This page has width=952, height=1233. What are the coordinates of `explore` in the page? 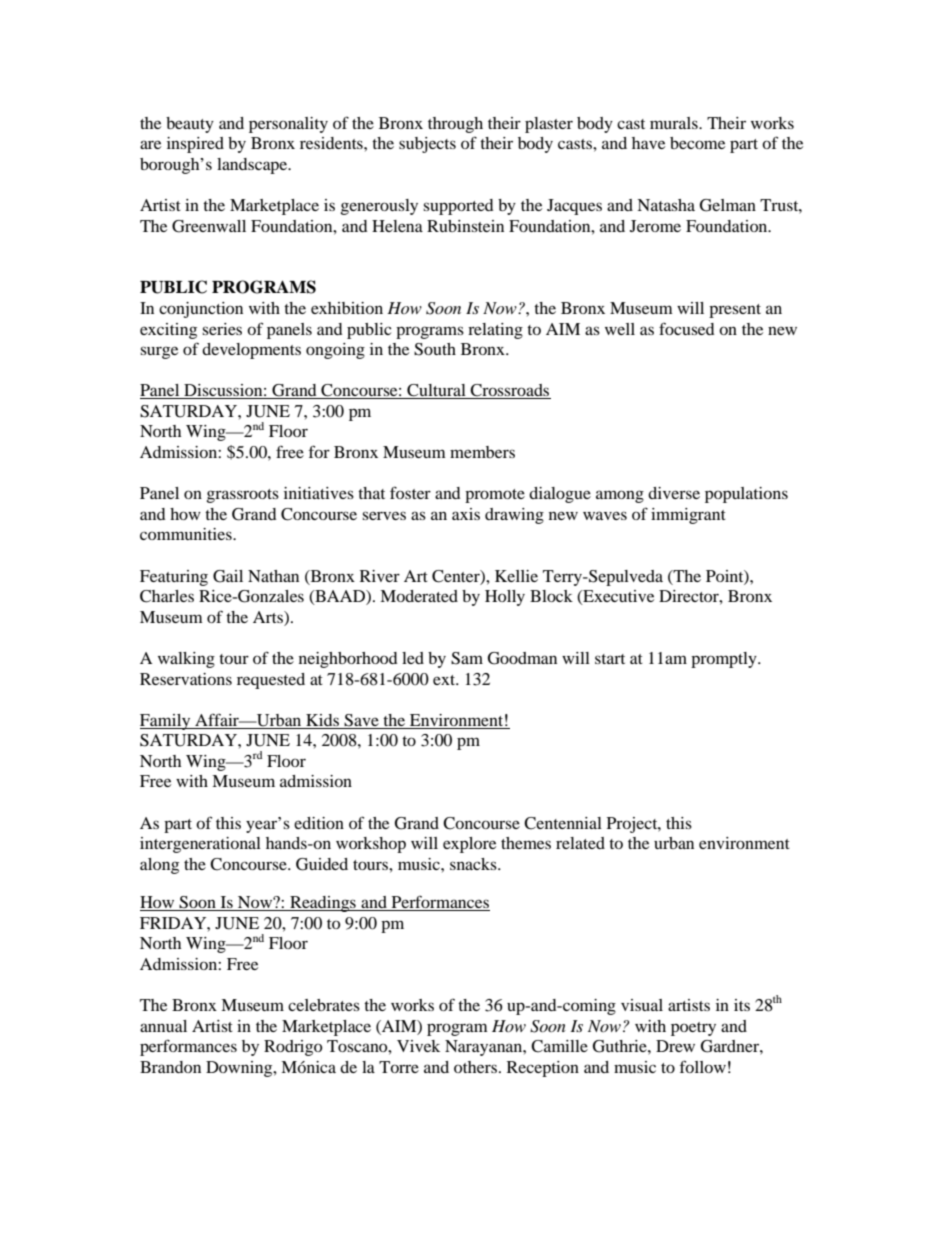 It's located at (469, 845).
